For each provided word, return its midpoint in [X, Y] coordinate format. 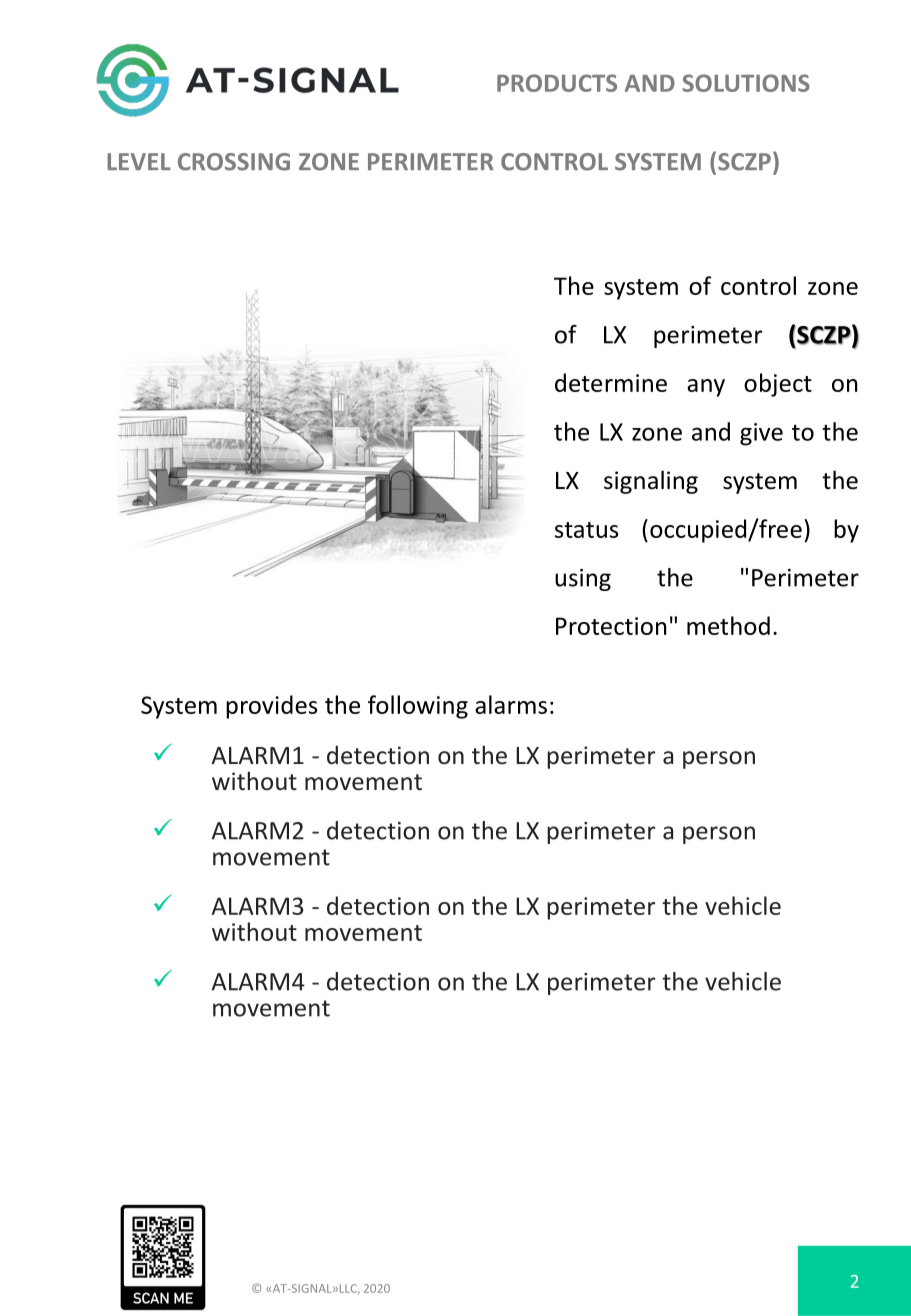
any [706, 388]
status [586, 530]
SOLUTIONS [746, 83]
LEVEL [139, 161]
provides [271, 707]
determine [611, 382]
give [761, 434]
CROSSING [234, 162]
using [583, 580]
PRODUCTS [557, 83]
